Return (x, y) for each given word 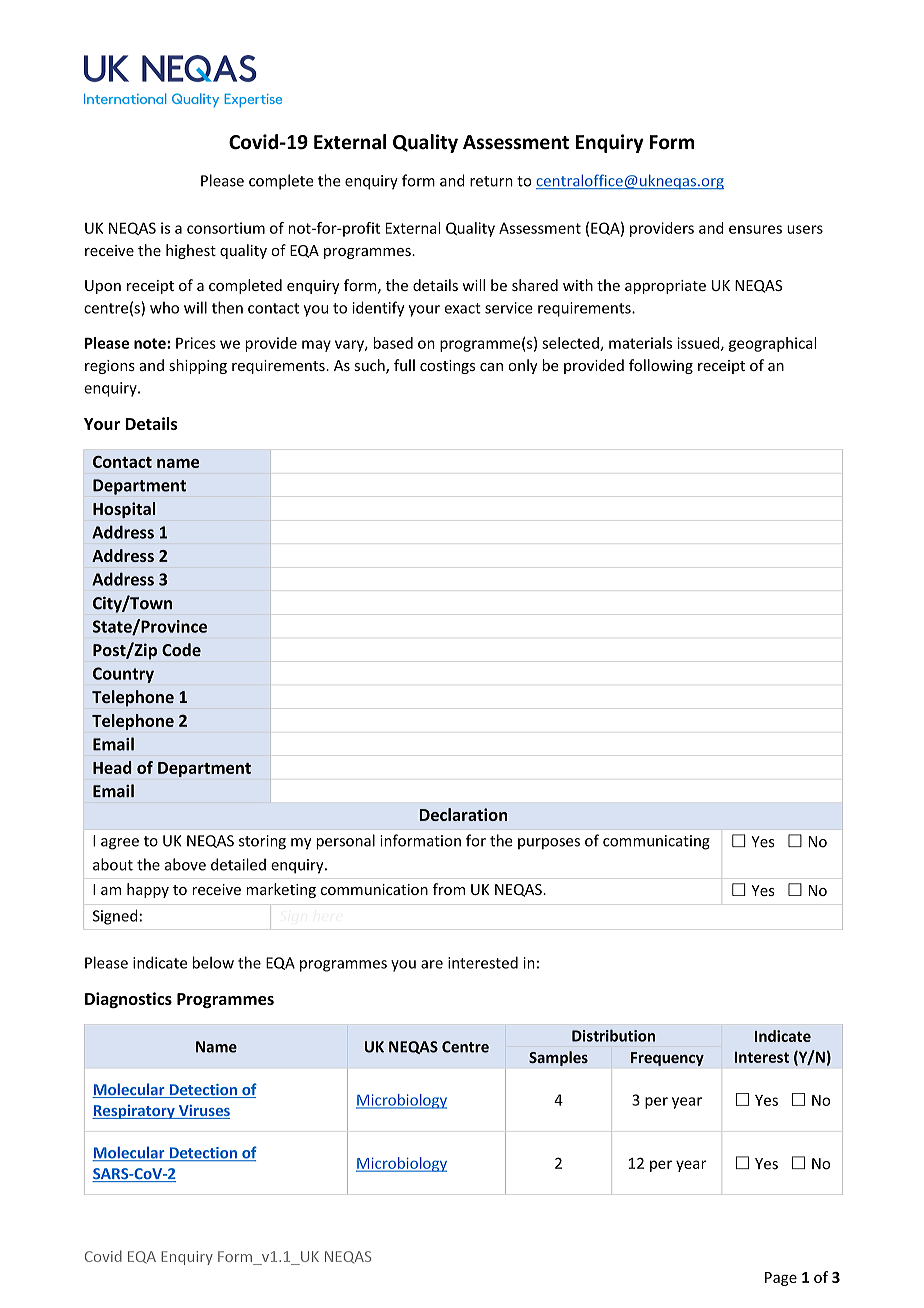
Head (112, 767)
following (661, 366)
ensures (755, 229)
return (491, 181)
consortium (226, 228)
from (449, 889)
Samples (558, 1058)
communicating (656, 842)
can (491, 367)
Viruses (203, 1111)
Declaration (463, 814)
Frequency (667, 1059)
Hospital (124, 510)
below (213, 962)
